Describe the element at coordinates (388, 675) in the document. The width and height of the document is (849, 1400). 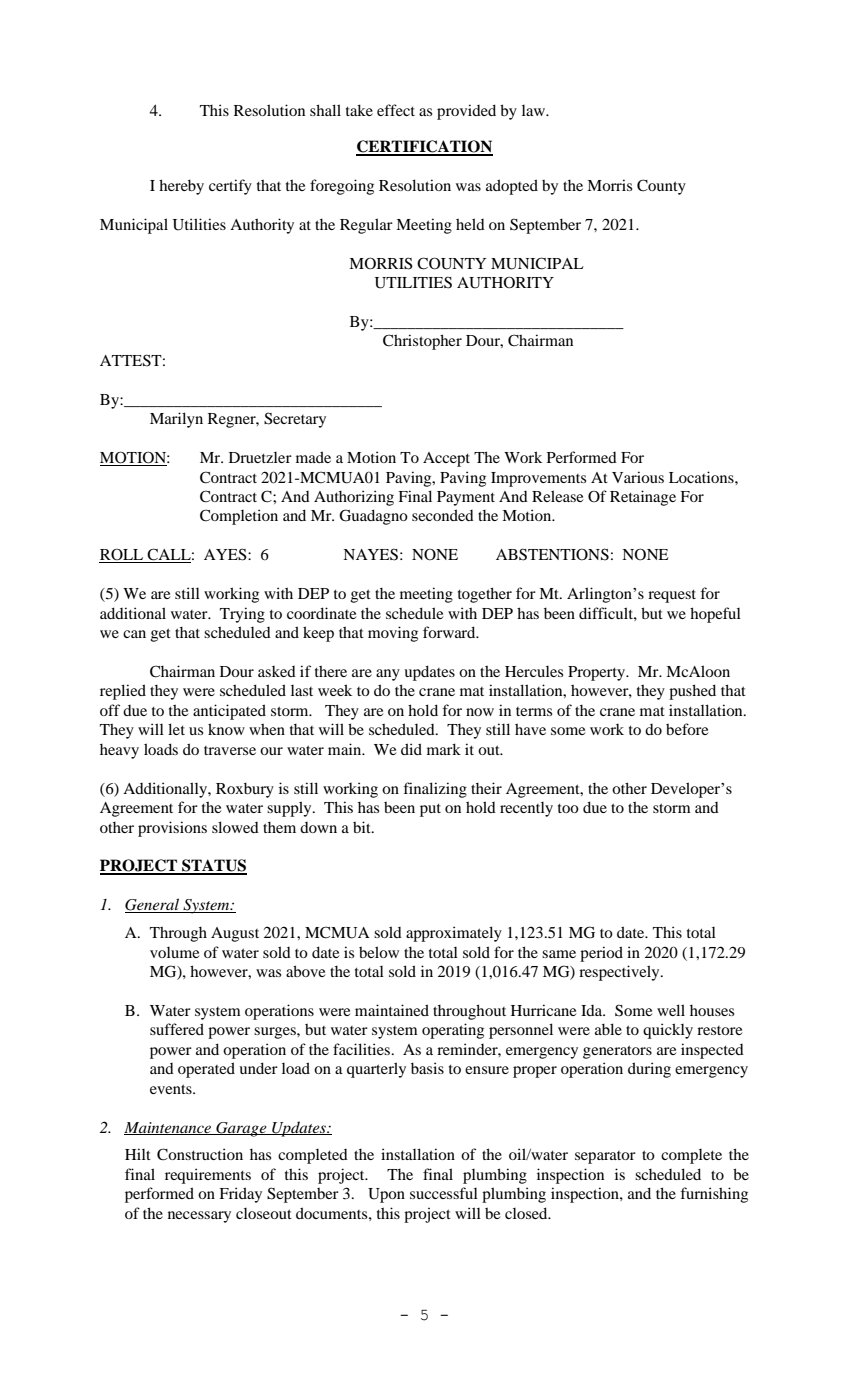
I see `any` at that location.
